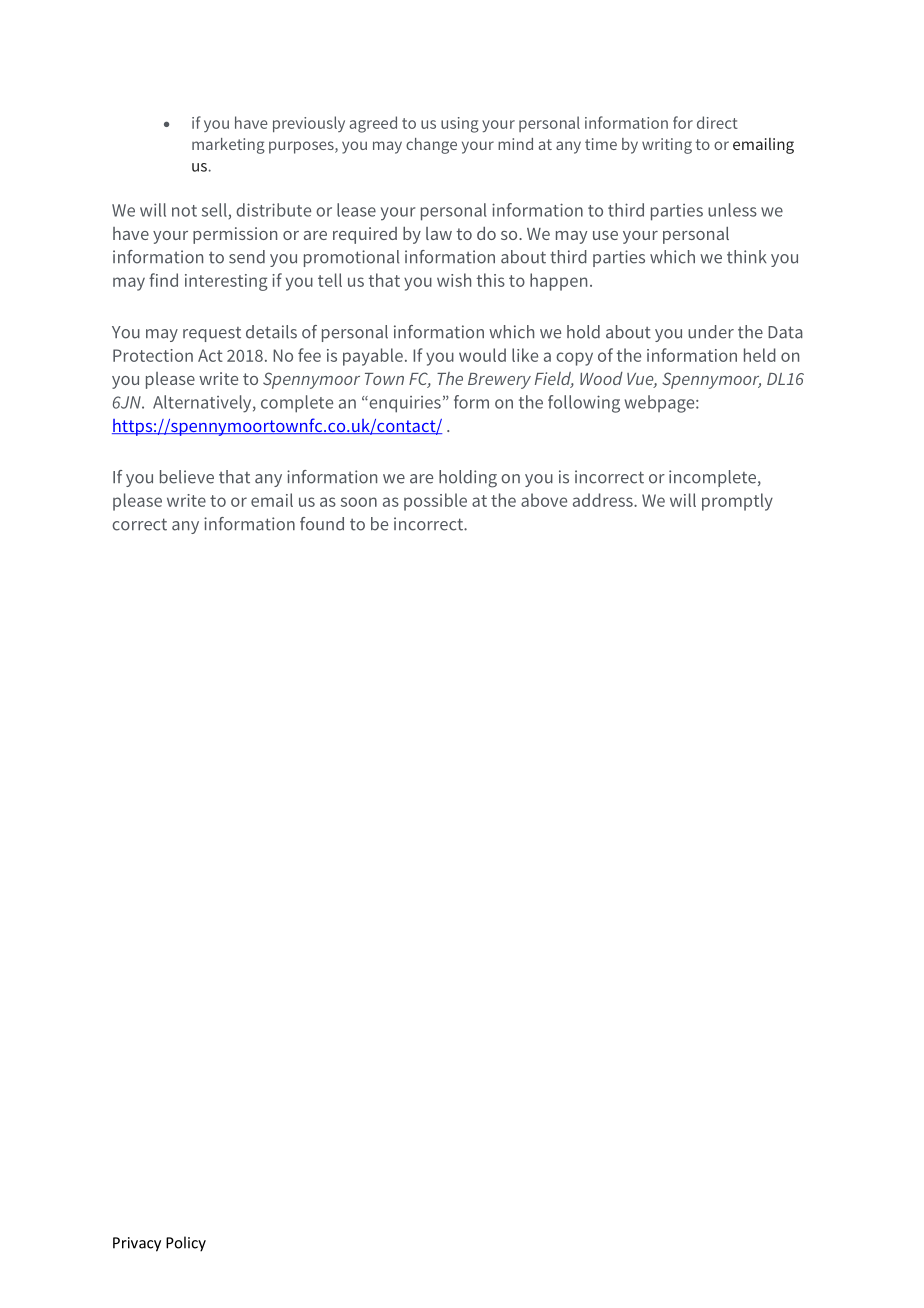 The height and width of the page is (1308, 924). What do you see at coordinates (431, 146) in the page?
I see `change` at bounding box center [431, 146].
